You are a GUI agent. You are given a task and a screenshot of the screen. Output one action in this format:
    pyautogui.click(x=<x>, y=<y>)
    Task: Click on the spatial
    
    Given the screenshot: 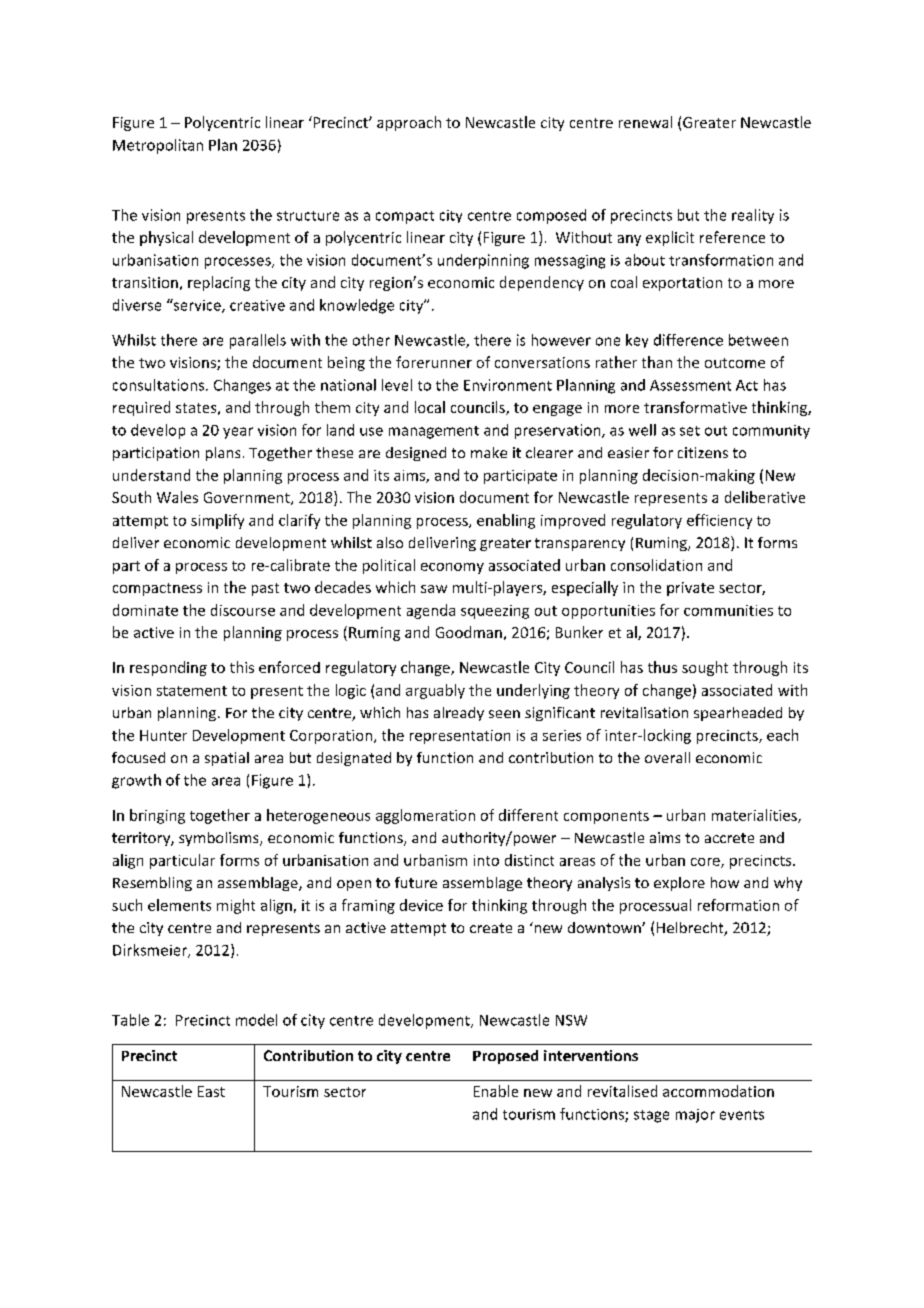 What is the action you would take?
    pyautogui.click(x=227, y=759)
